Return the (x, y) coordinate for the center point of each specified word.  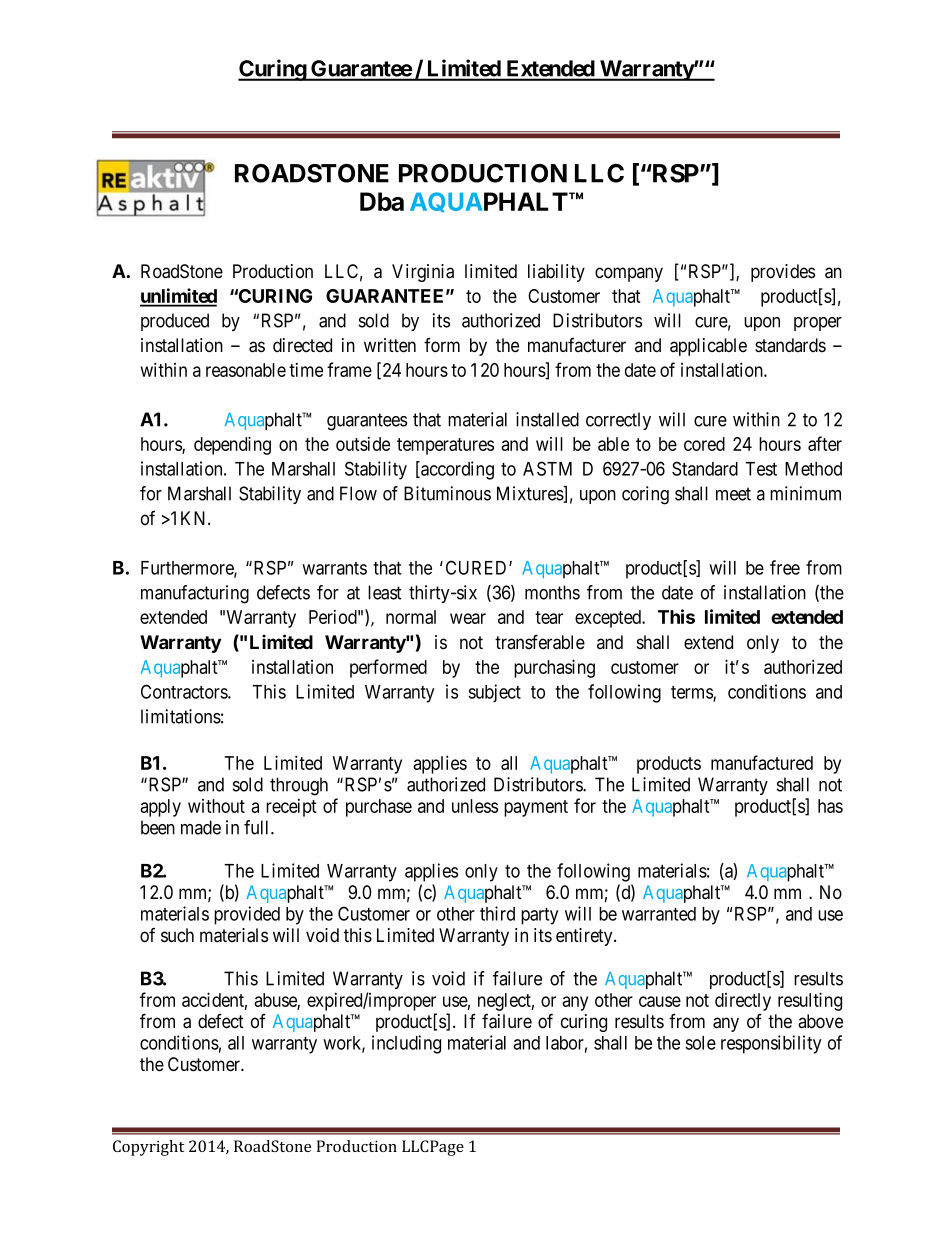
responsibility (771, 1044)
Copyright (148, 1148)
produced (175, 322)
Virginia (423, 273)
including (406, 1044)
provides (783, 273)
